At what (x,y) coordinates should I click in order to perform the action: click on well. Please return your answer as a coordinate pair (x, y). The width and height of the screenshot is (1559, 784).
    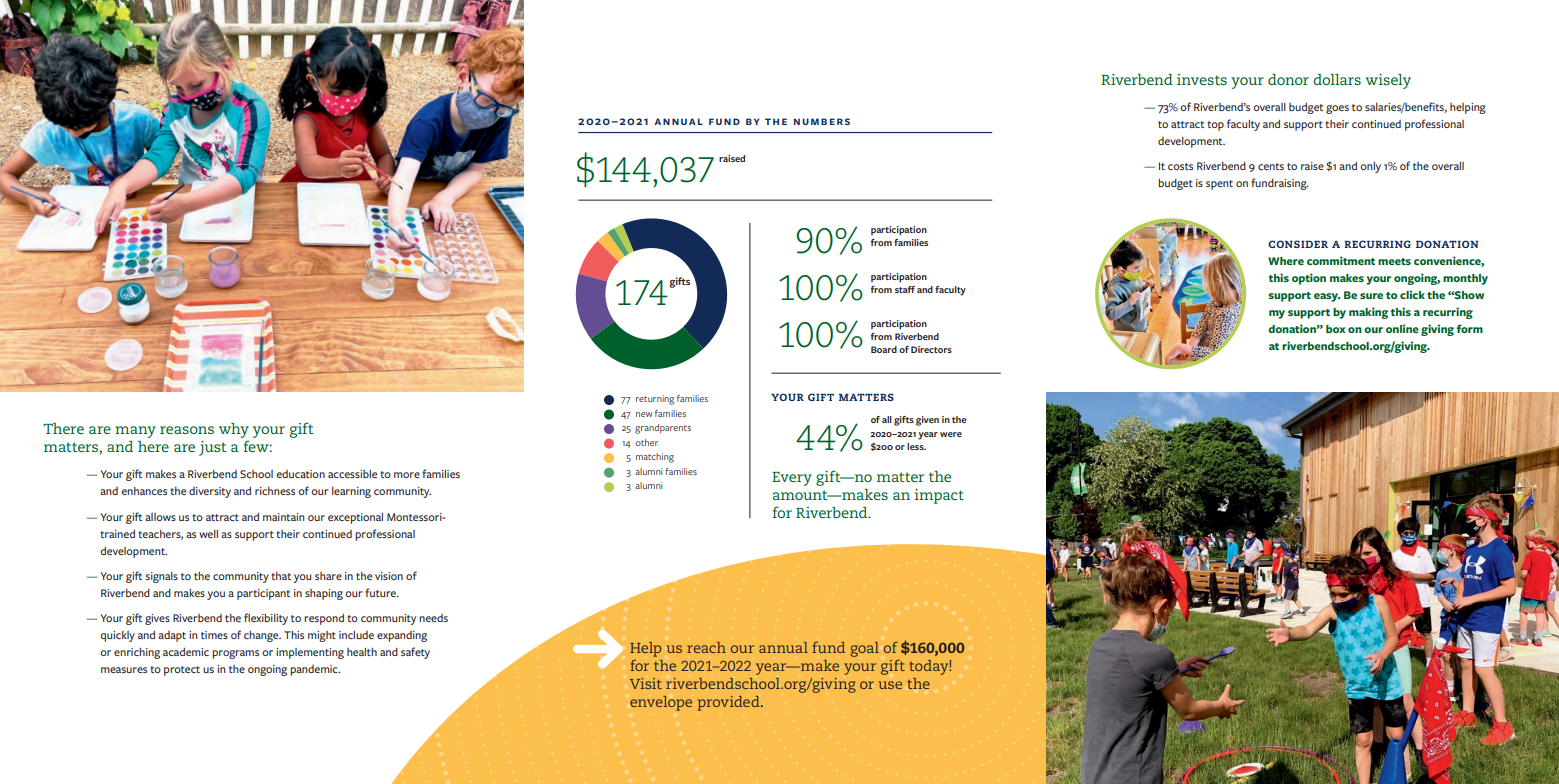
    Looking at the image, I should click on (208, 534).
